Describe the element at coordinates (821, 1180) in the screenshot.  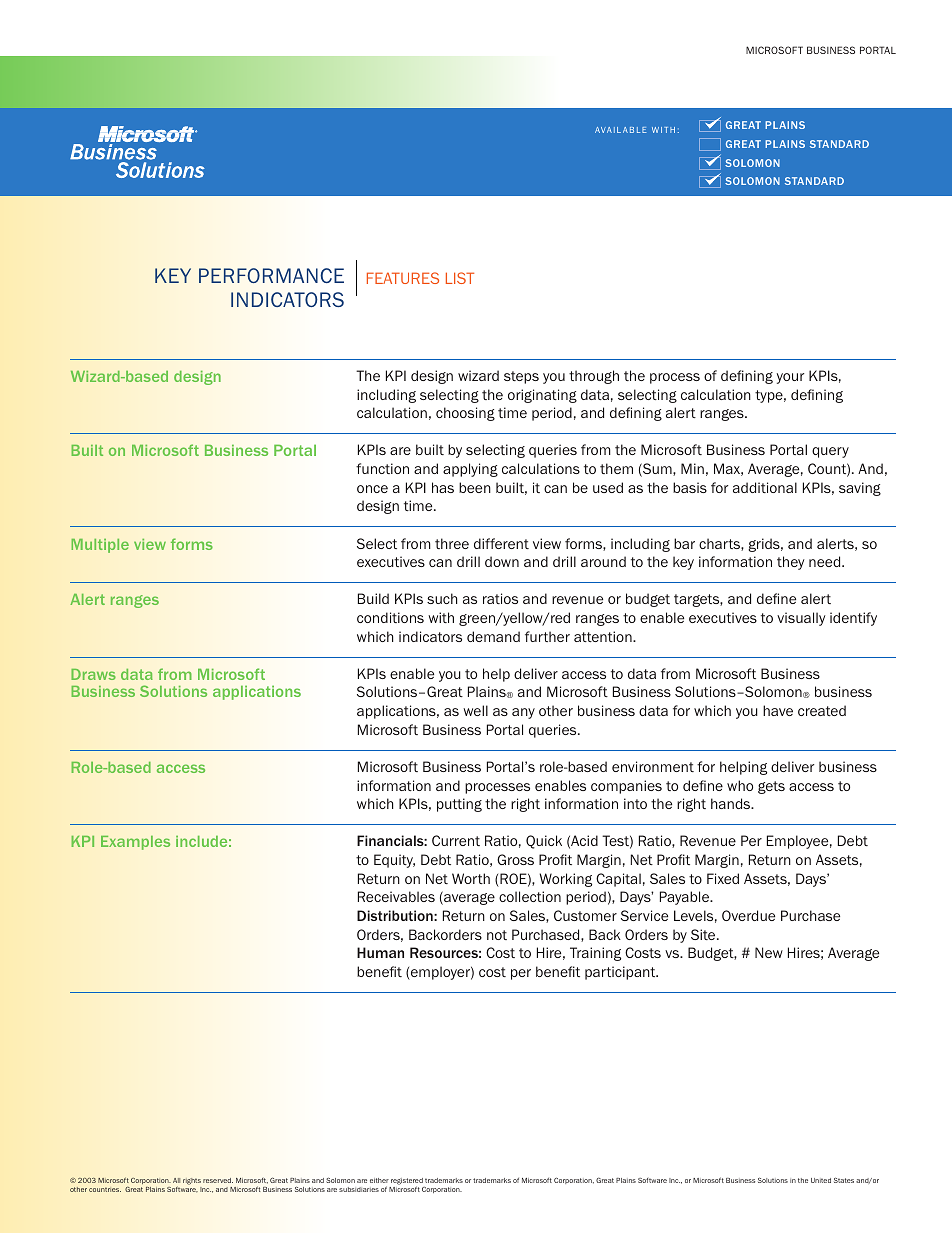
I see `United` at that location.
